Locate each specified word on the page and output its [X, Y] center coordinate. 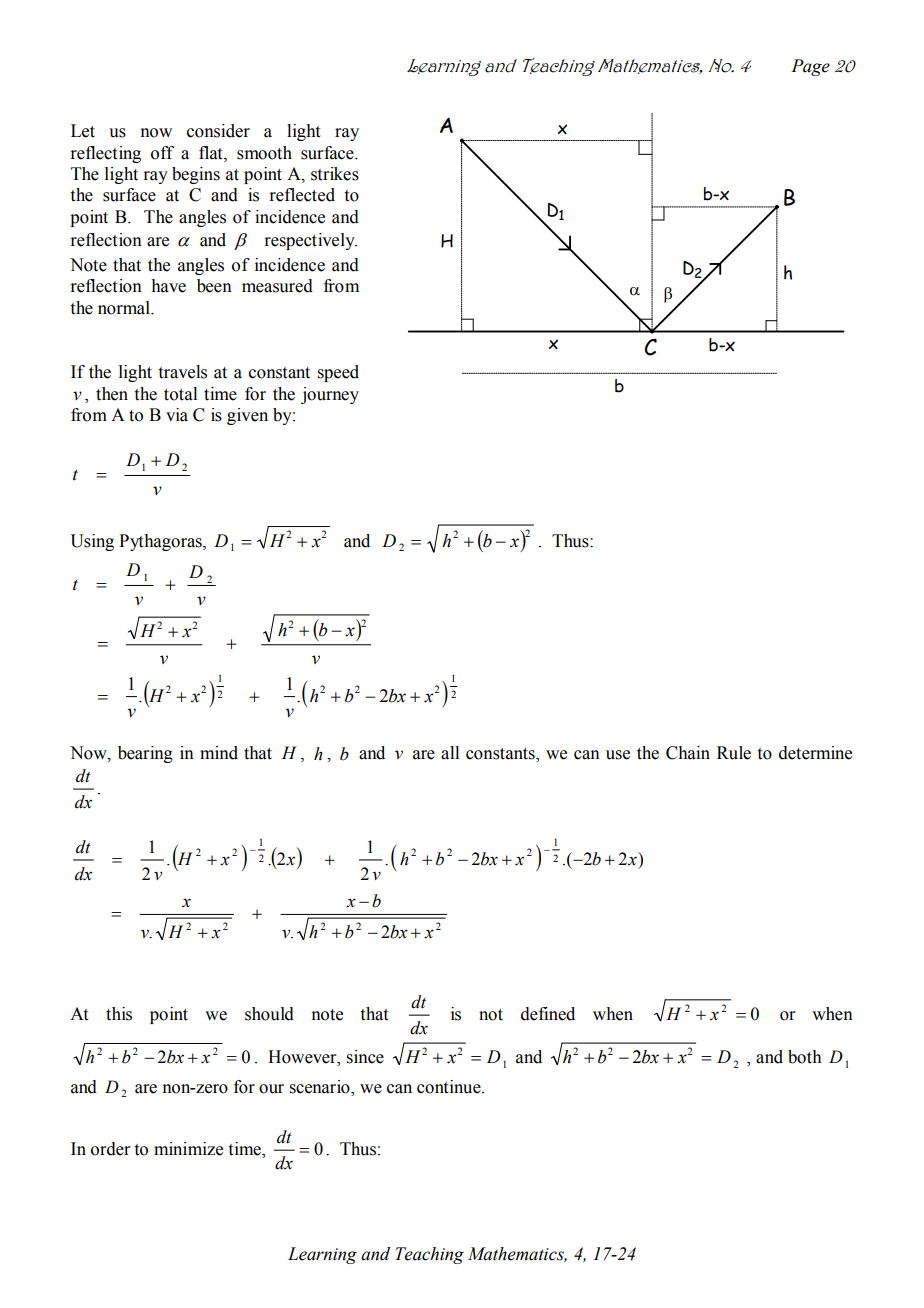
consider [218, 131]
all [450, 753]
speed [338, 373]
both [805, 1057]
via [177, 415]
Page [810, 67]
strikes [335, 174]
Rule [734, 753]
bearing [145, 754]
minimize [188, 1149]
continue [450, 1087]
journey [330, 395]
